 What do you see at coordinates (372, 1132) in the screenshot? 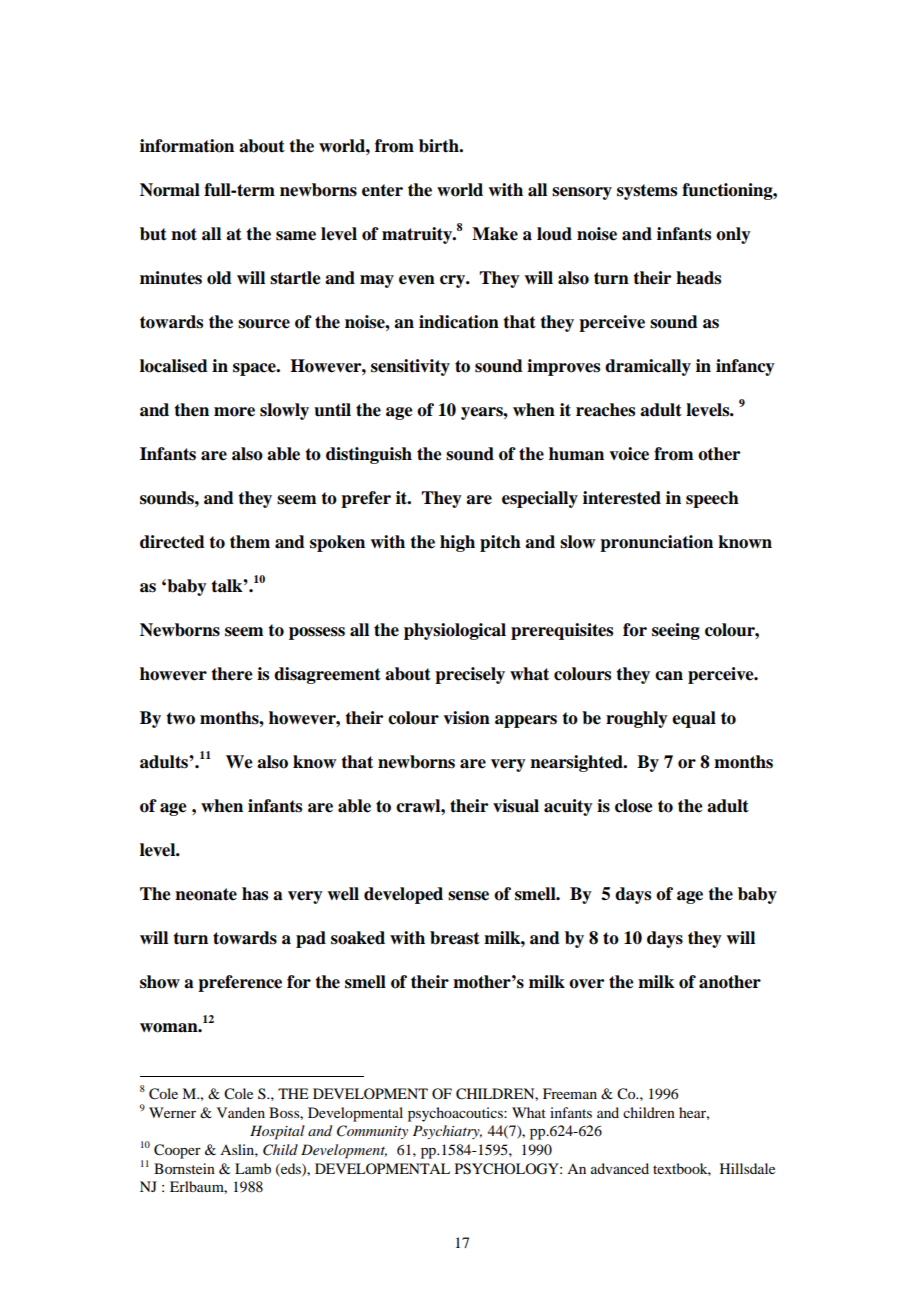
I see `Community` at bounding box center [372, 1132].
